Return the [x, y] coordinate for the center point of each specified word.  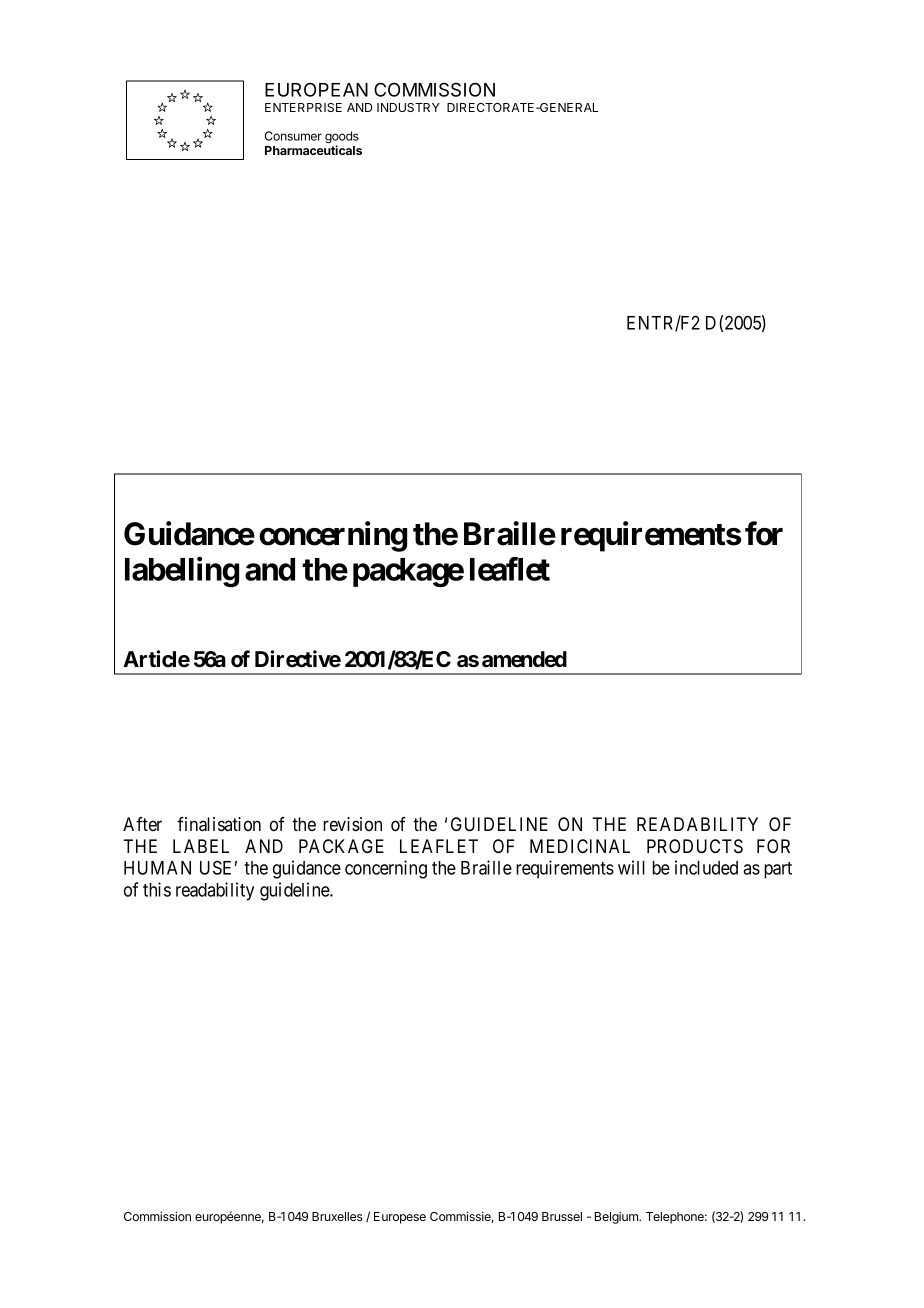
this [157, 889]
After [142, 824]
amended [524, 659]
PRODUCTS [695, 846]
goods [342, 138]
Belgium [617, 1218]
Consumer [293, 136]
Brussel [562, 1216]
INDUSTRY [408, 107]
